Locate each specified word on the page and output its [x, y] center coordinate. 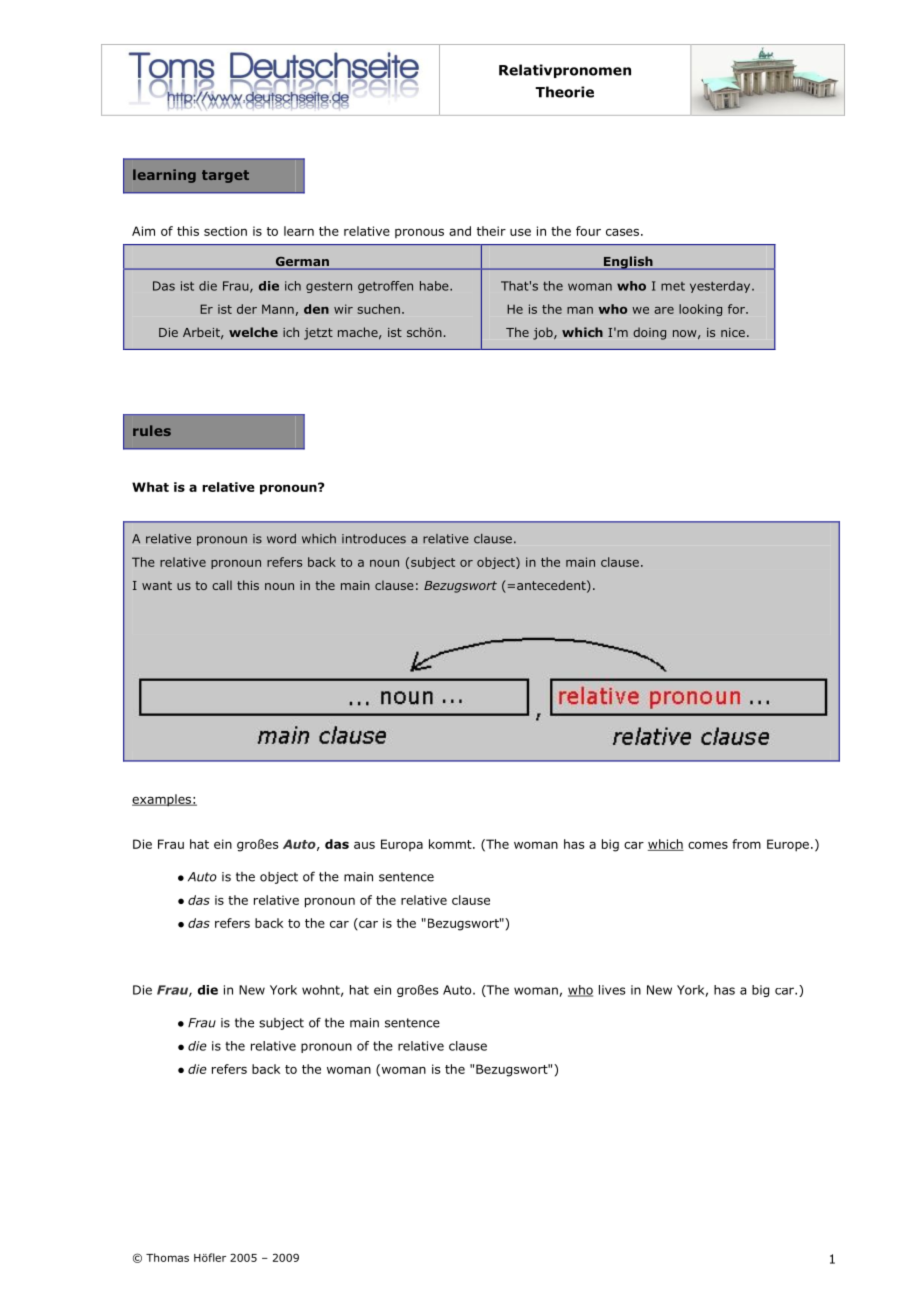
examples [162, 800]
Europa [402, 845]
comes [708, 845]
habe [435, 286]
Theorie [564, 92]
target [225, 176]
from [746, 844]
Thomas [167, 1257]
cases [622, 232]
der [247, 309]
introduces [374, 539]
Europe [788, 845]
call [222, 585]
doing [649, 333]
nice [733, 332]
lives [612, 990]
